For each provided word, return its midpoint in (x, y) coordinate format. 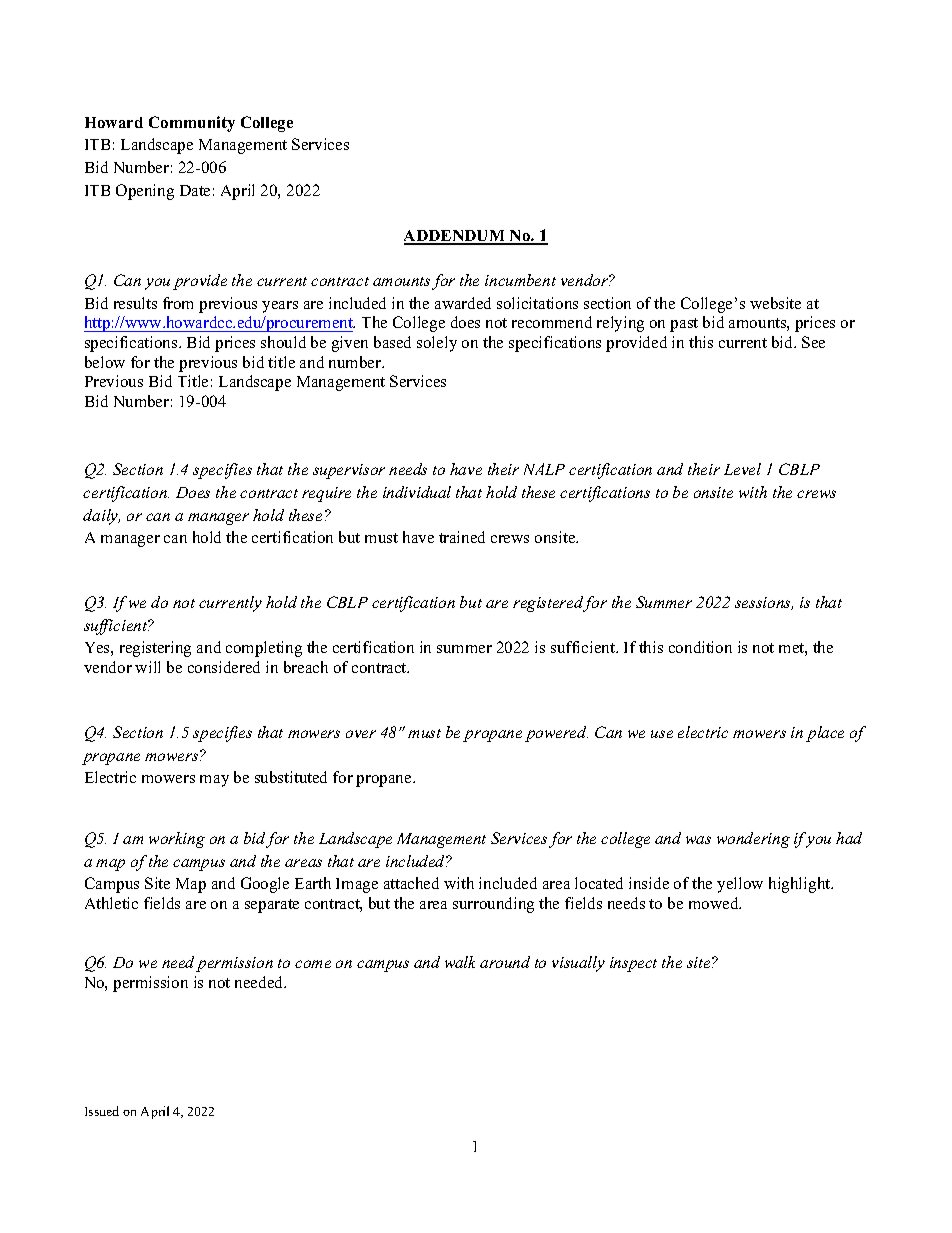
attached (411, 883)
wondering (753, 840)
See (813, 342)
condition (700, 647)
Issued (102, 1111)
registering (155, 649)
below (105, 362)
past (684, 325)
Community (192, 124)
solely (437, 344)
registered (548, 604)
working (177, 840)
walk (460, 962)
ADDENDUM (456, 237)
